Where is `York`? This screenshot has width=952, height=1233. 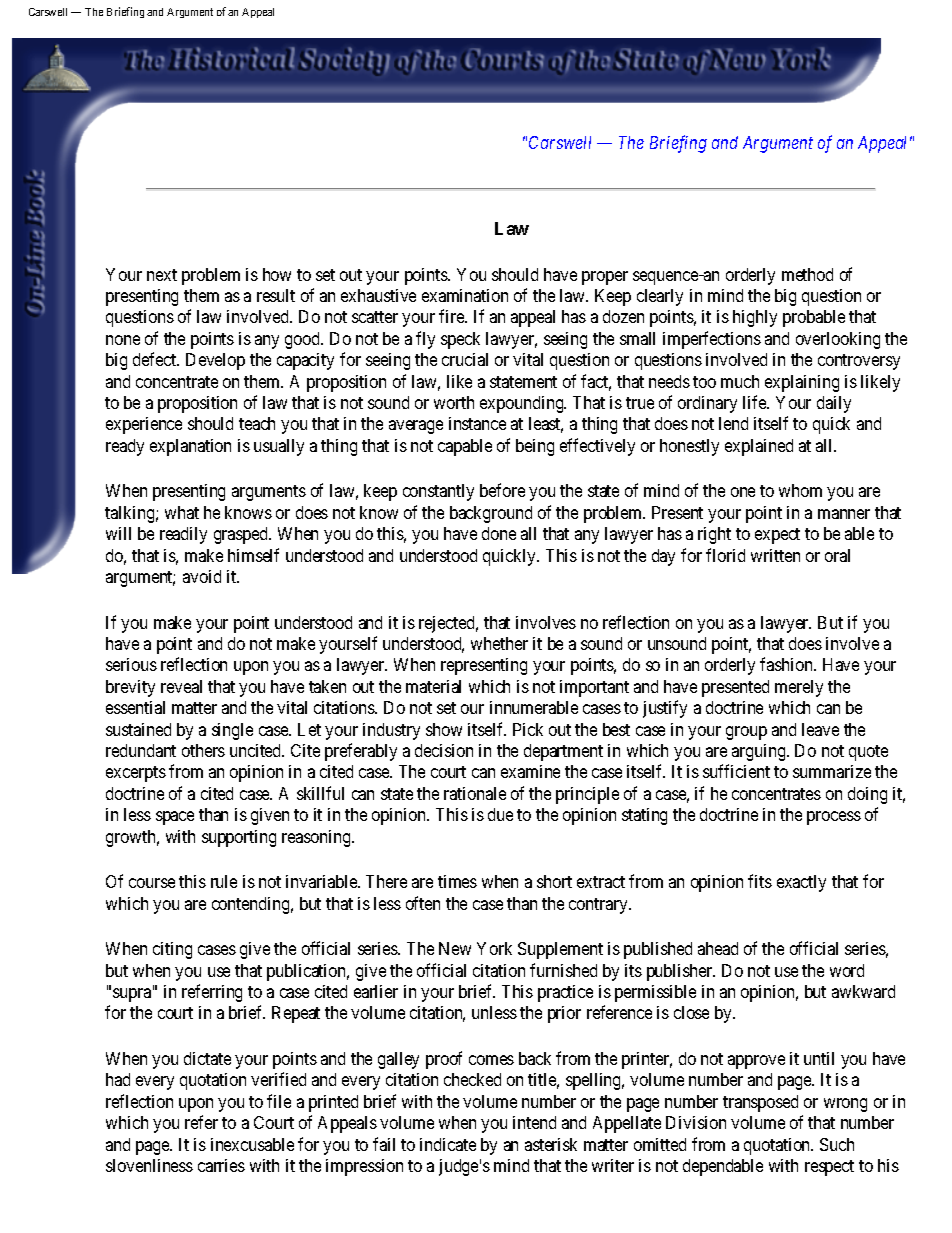
York is located at coordinates (494, 948).
